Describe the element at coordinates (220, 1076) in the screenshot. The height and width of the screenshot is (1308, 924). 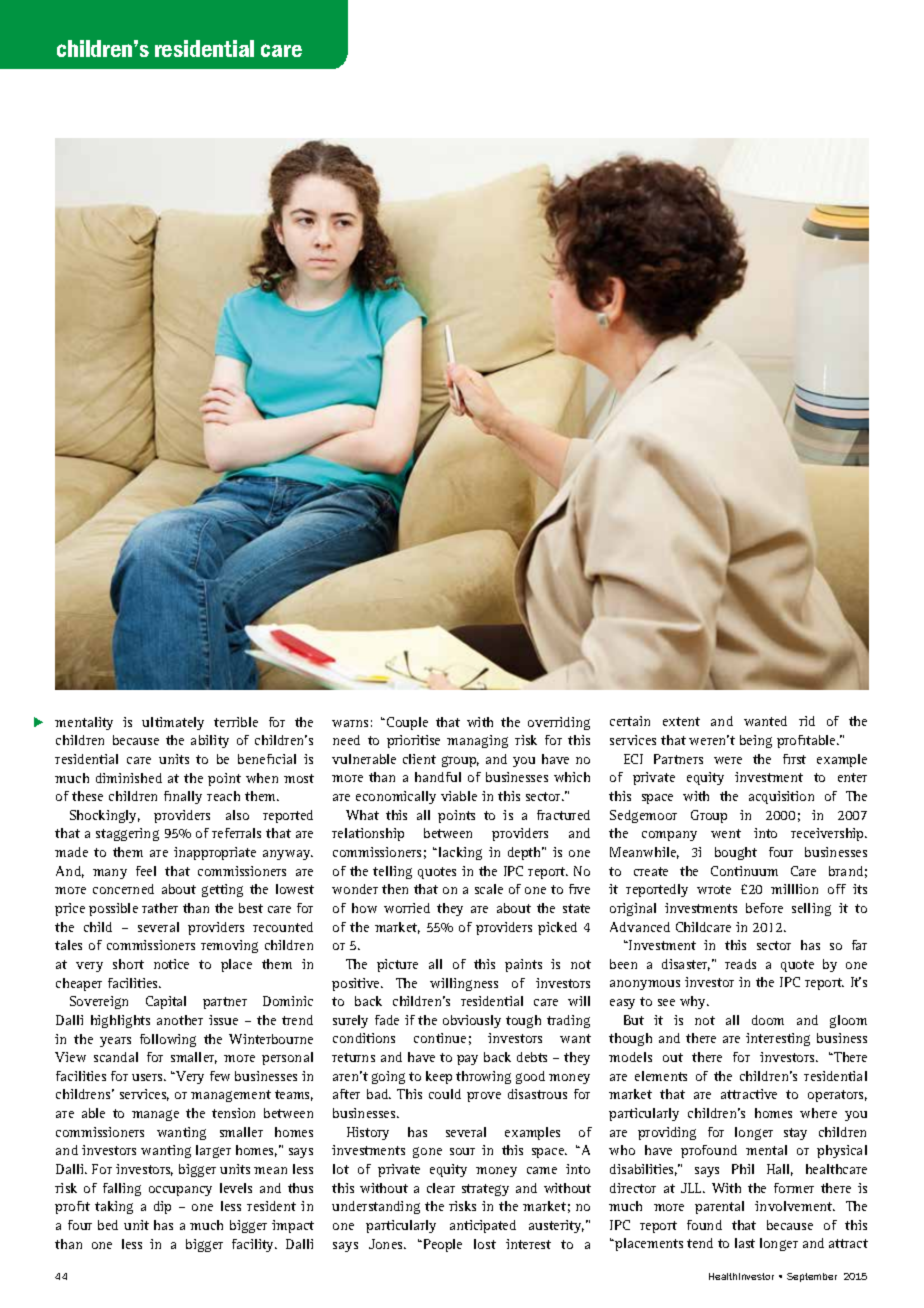
I see `few` at that location.
